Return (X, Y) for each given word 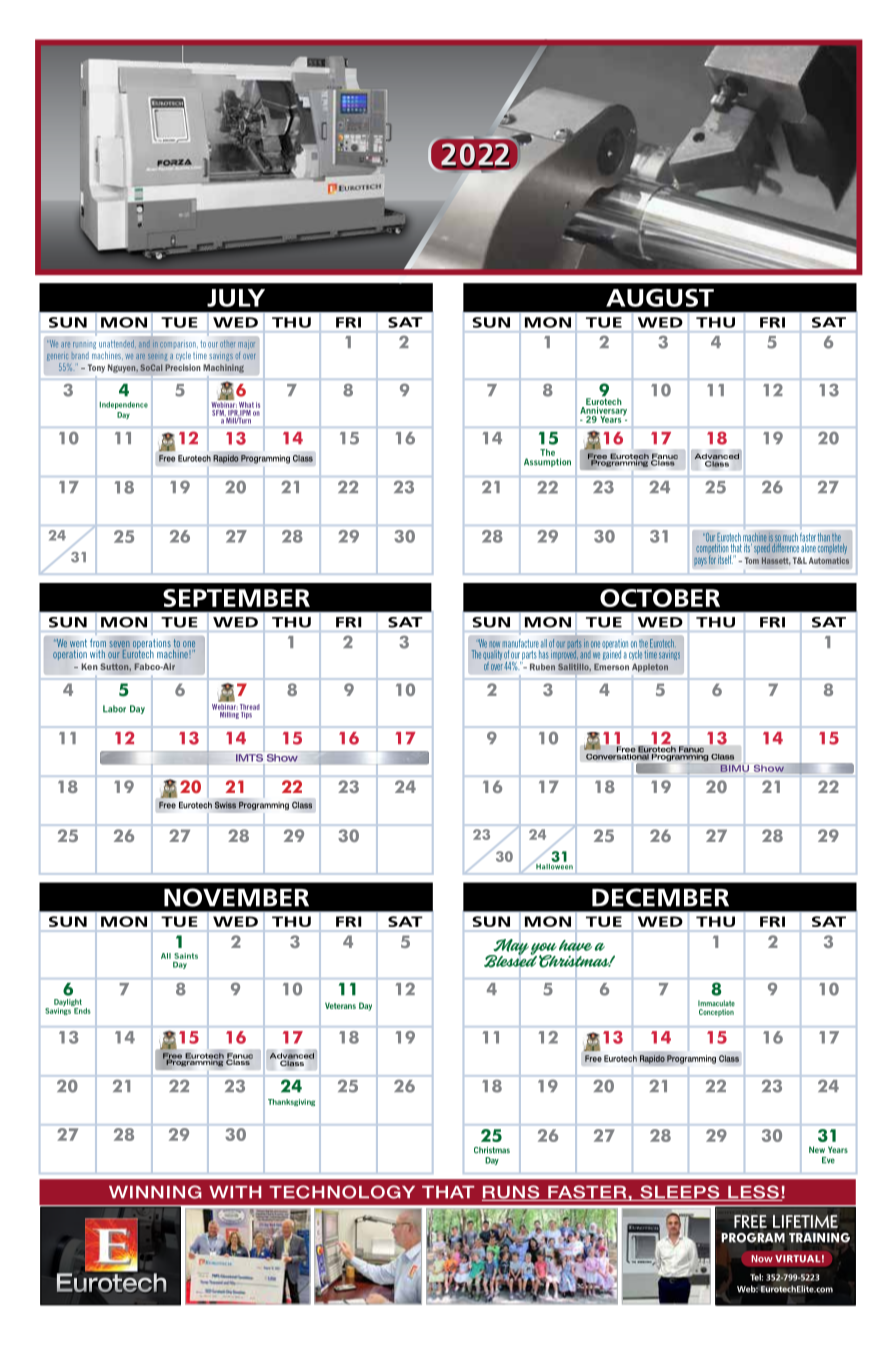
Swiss (225, 805)
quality (492, 656)
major (246, 345)
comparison (178, 345)
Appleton (650, 668)
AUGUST (660, 298)
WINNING (155, 1192)
